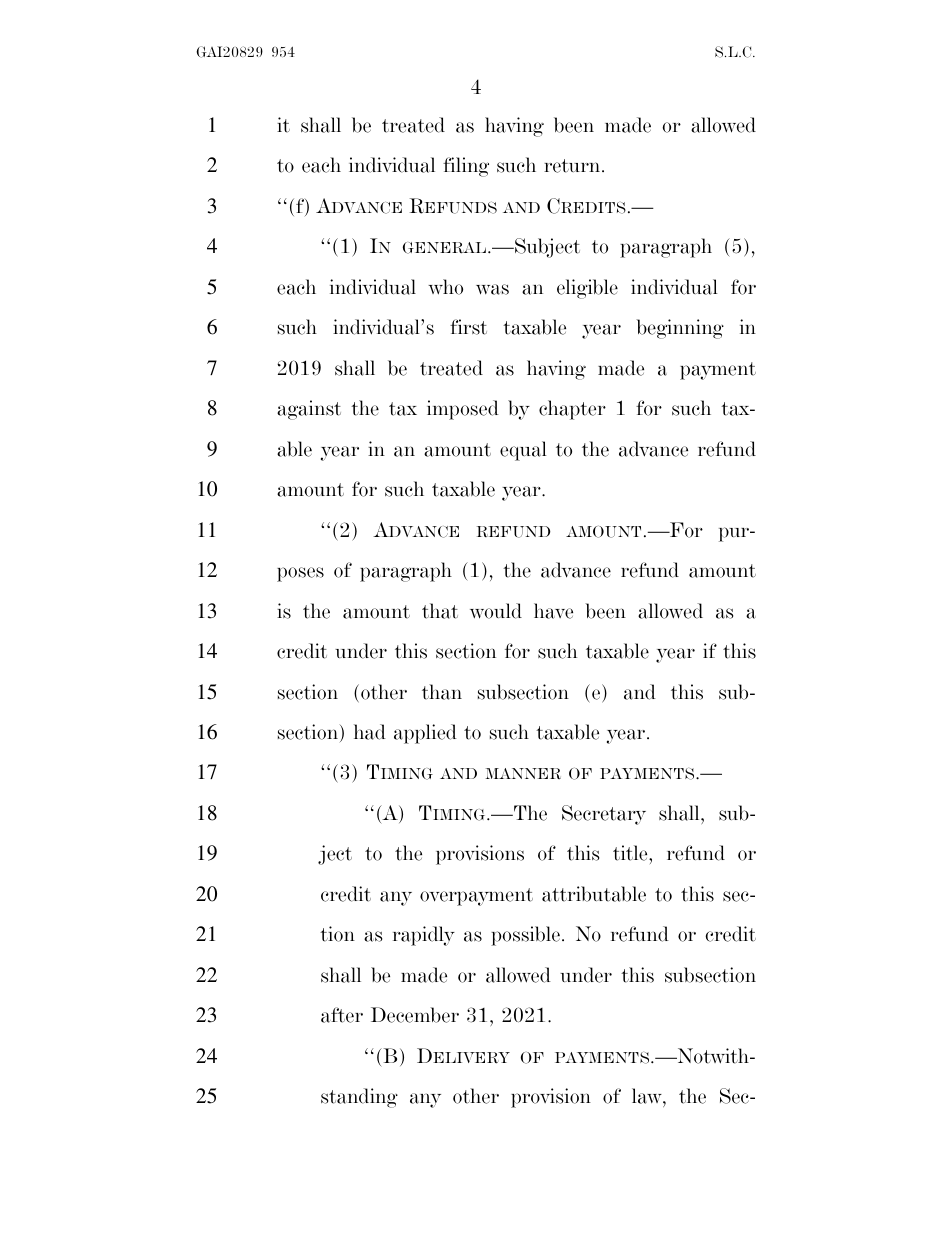 This image has height=1233, width=952. I want to click on was, so click(492, 289).
